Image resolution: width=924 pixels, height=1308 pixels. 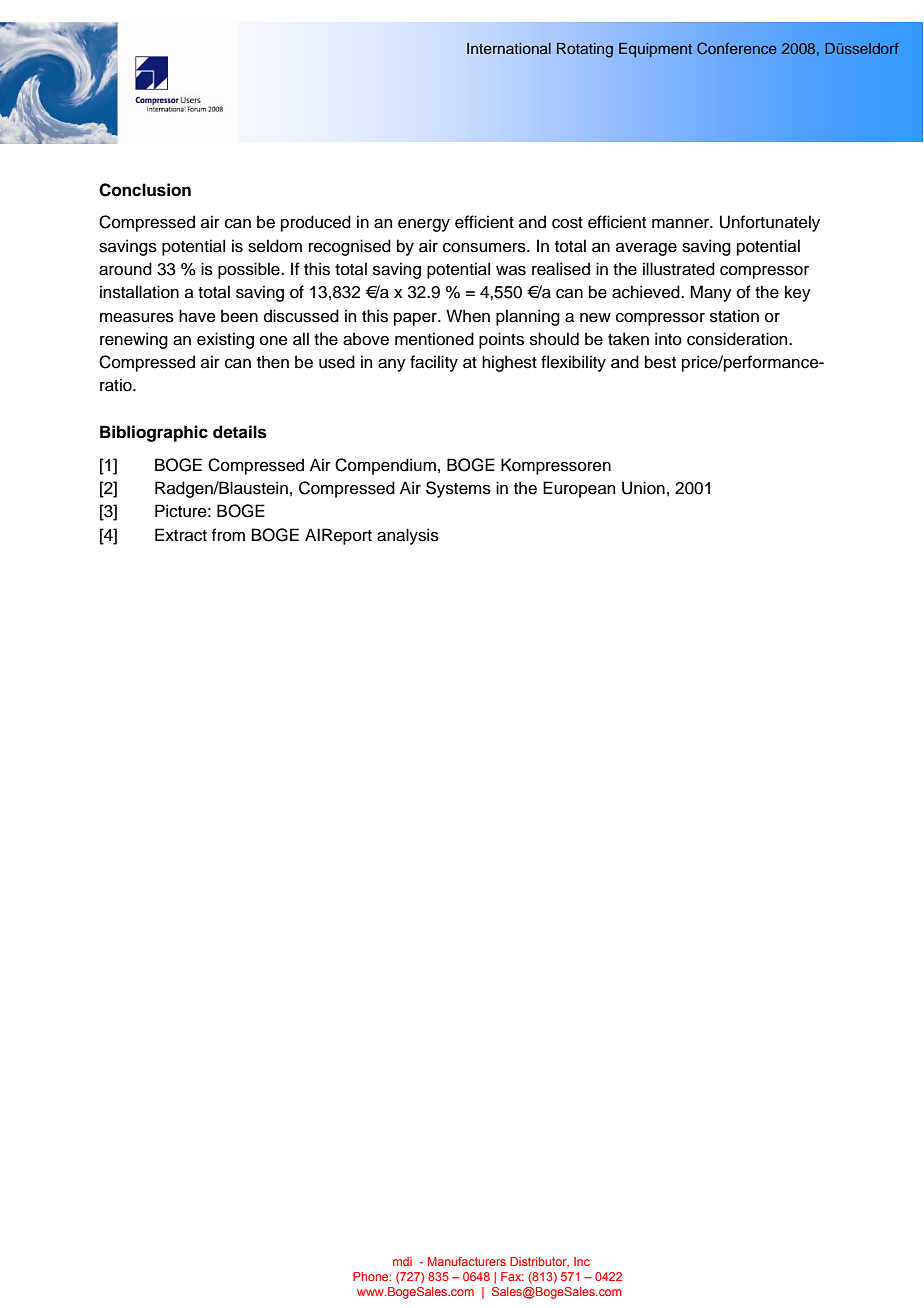 What do you see at coordinates (467, 1261) in the screenshot?
I see `Manufacturers` at bounding box center [467, 1261].
